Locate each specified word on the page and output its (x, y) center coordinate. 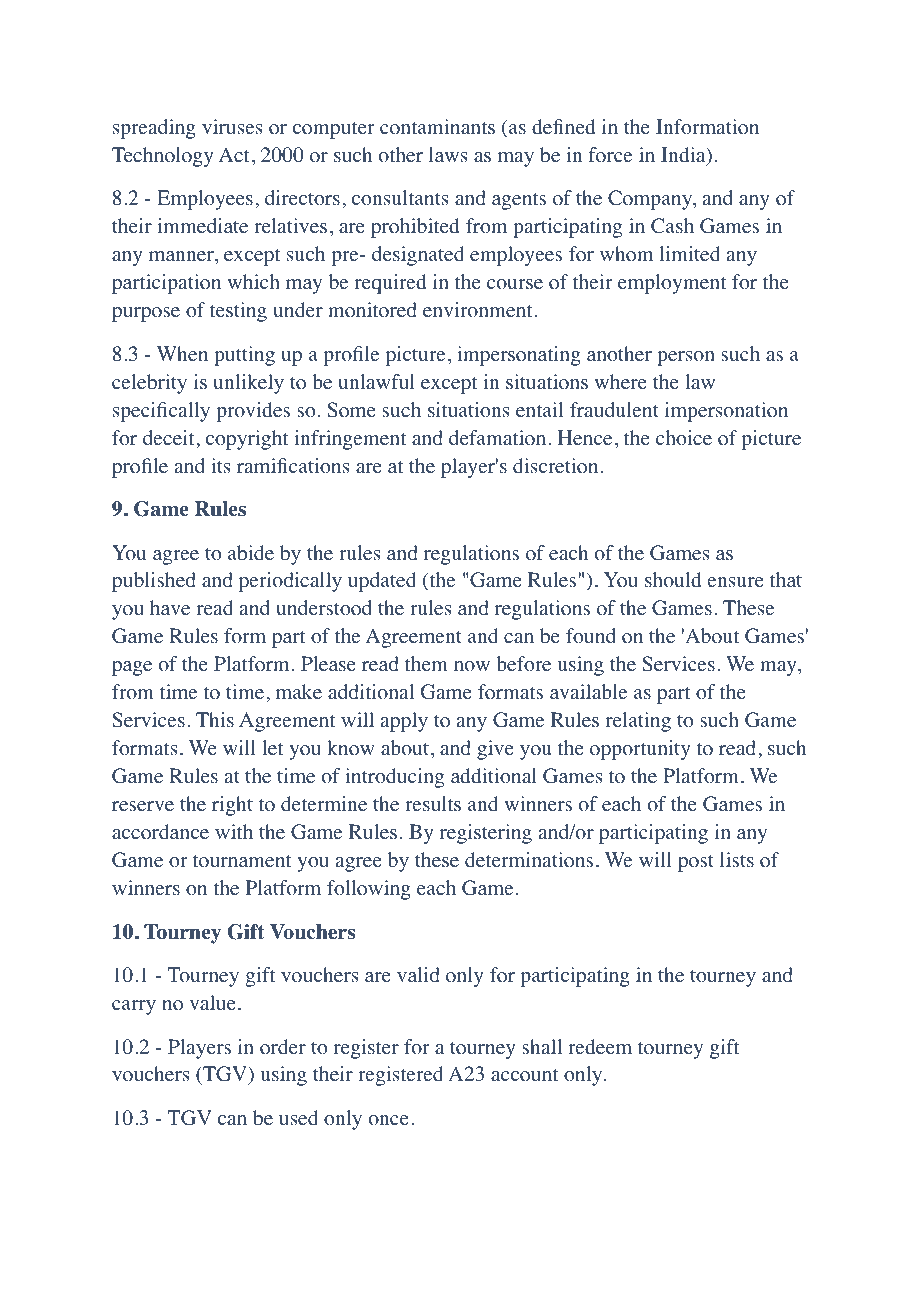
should (673, 580)
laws (448, 154)
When (182, 354)
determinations (529, 860)
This (215, 719)
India (684, 156)
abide (251, 553)
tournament (242, 861)
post (696, 863)
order (283, 1047)
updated (382, 582)
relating (638, 722)
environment (478, 310)
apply (404, 722)
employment (672, 284)
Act (234, 154)
